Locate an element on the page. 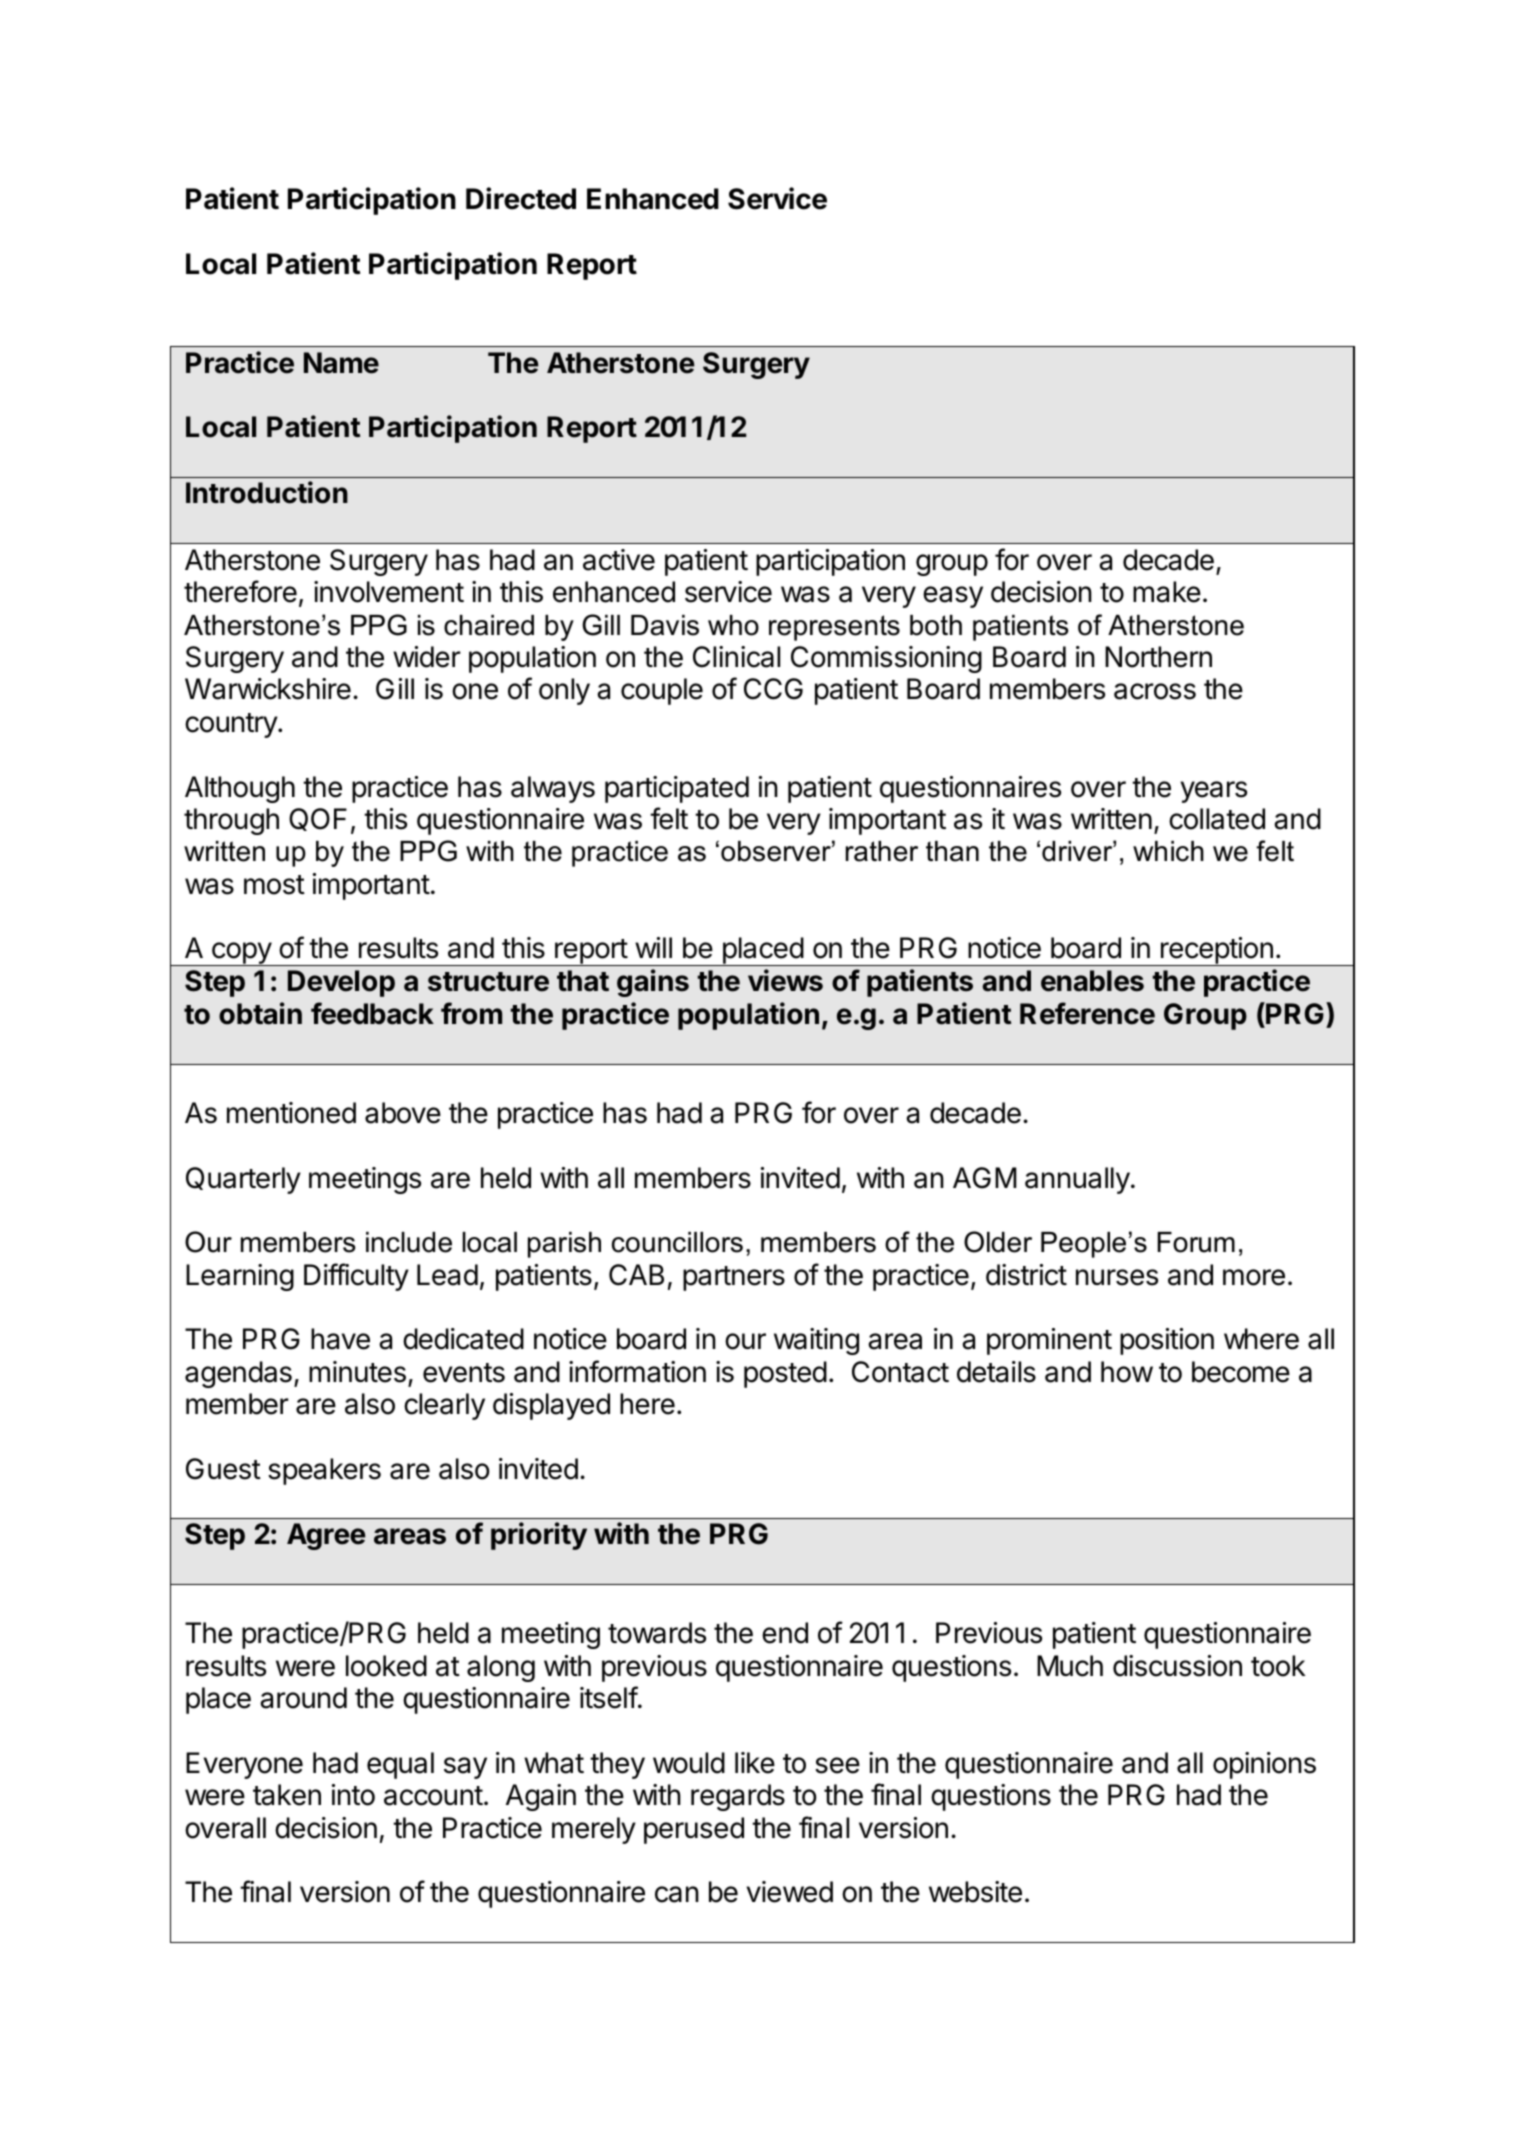  regards is located at coordinates (738, 1797).
